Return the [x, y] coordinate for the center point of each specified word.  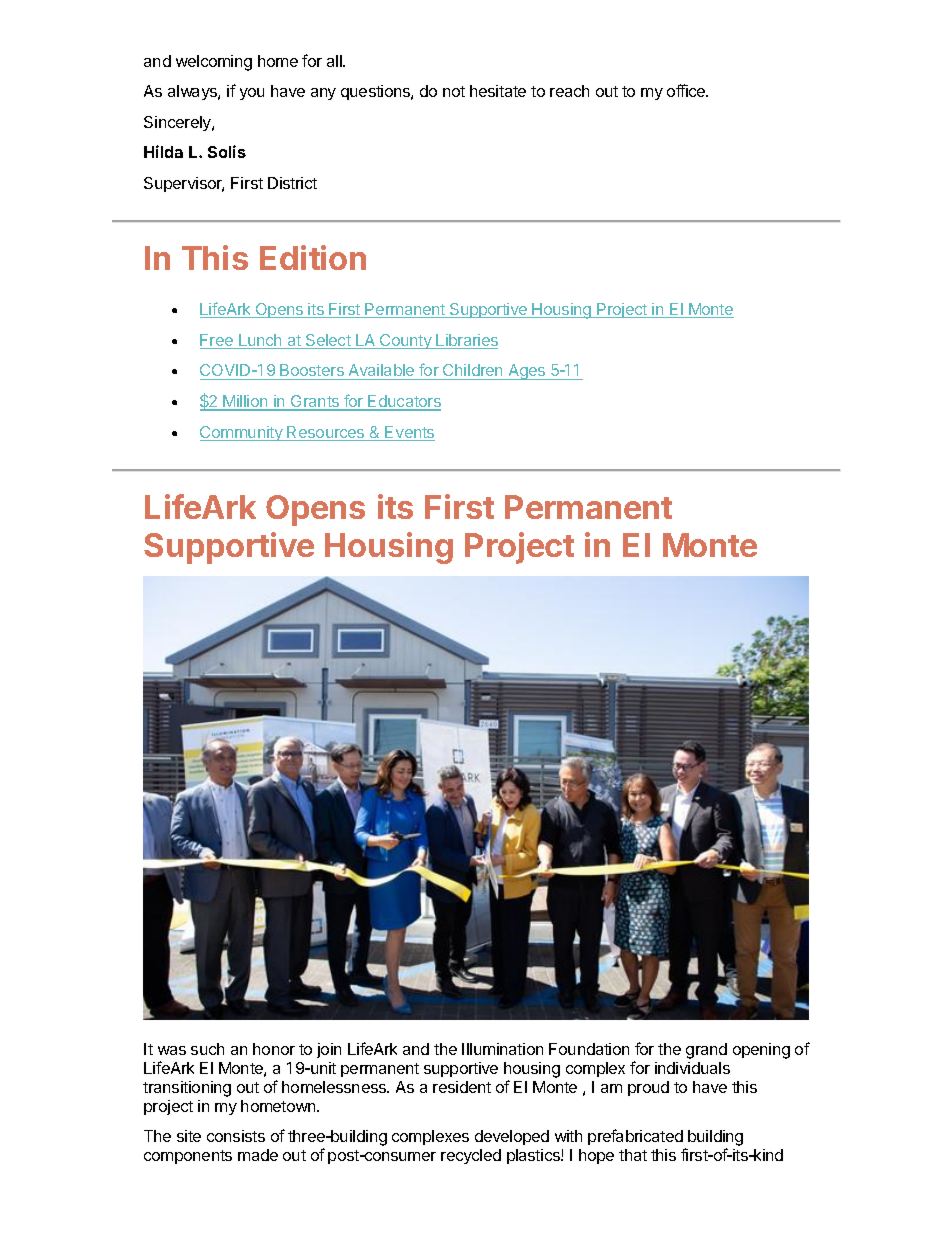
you [252, 94]
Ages [527, 372]
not [454, 91]
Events [409, 433]
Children [473, 372]
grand [706, 1051]
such [207, 1049]
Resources [326, 433]
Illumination [502, 1049]
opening [761, 1051]
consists [236, 1136]
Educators [404, 402]
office [687, 90]
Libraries [466, 341]
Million [245, 402]
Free [217, 341]
